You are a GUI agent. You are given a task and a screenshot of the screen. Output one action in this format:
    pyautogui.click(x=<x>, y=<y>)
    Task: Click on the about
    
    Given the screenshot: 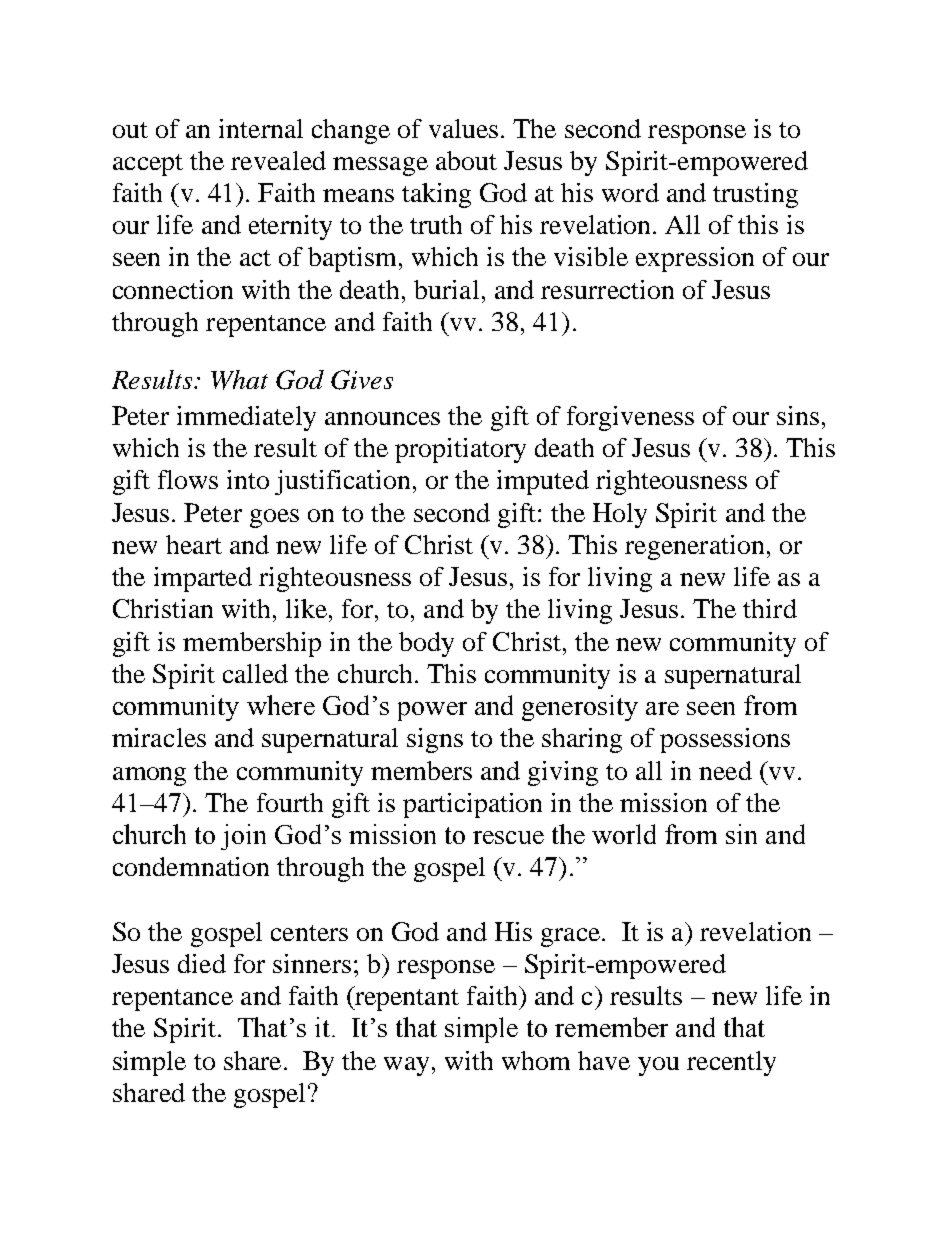 What is the action you would take?
    pyautogui.click(x=466, y=160)
